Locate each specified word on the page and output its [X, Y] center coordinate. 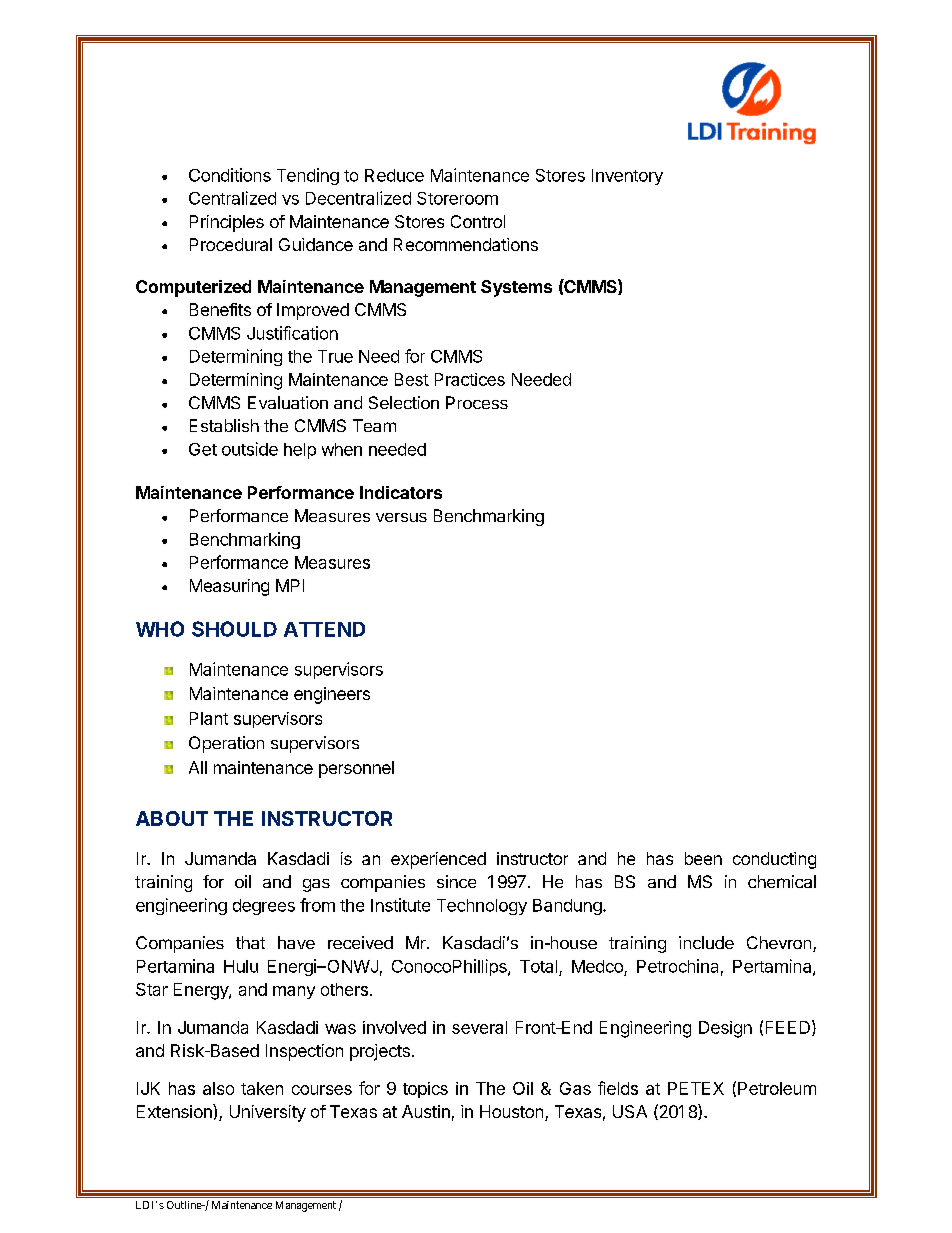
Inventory [627, 177]
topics [425, 1090]
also [218, 1088]
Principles [227, 223]
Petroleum [777, 1088]
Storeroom [457, 198]
